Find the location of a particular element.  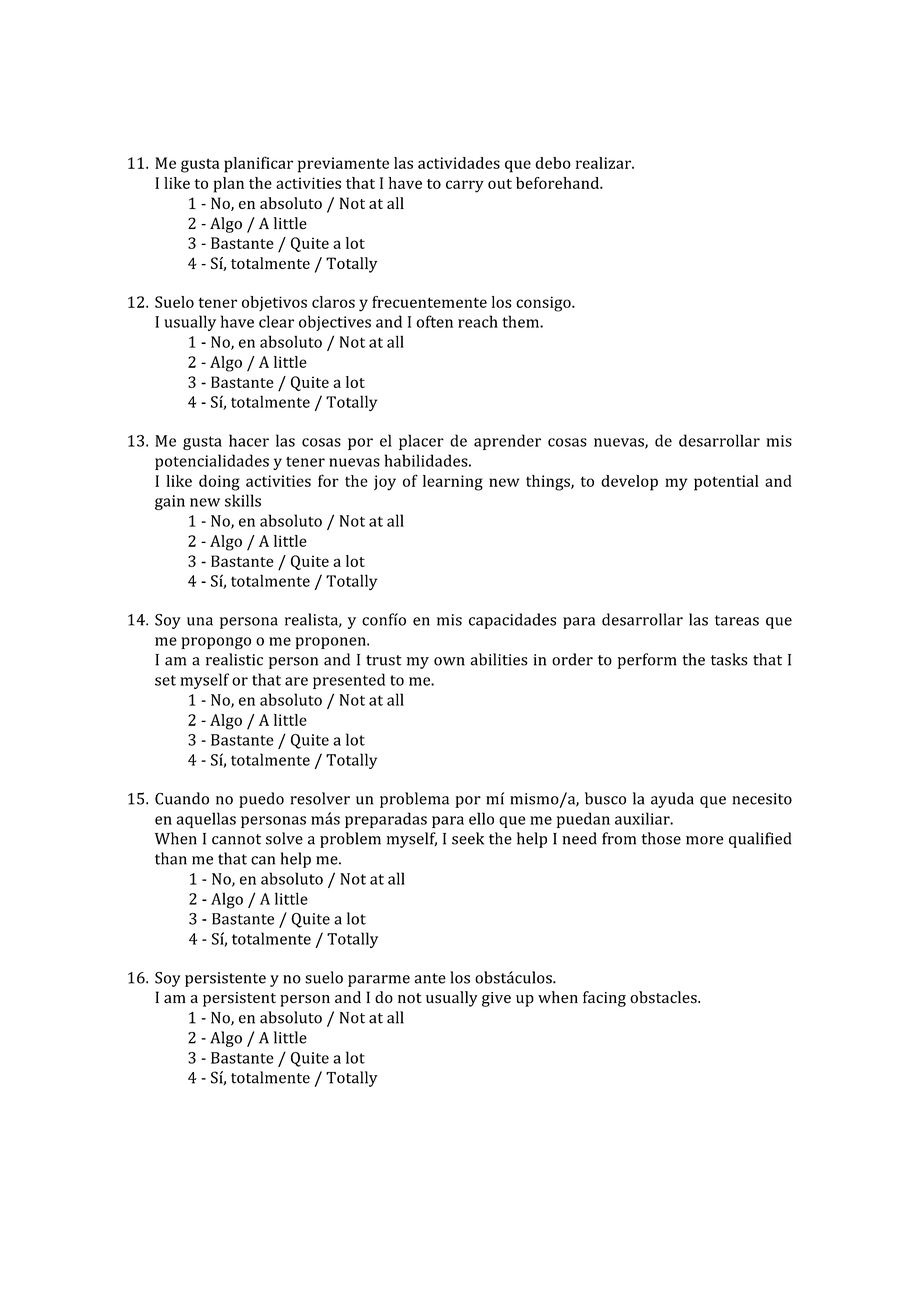

puedo is located at coordinates (261, 800).
